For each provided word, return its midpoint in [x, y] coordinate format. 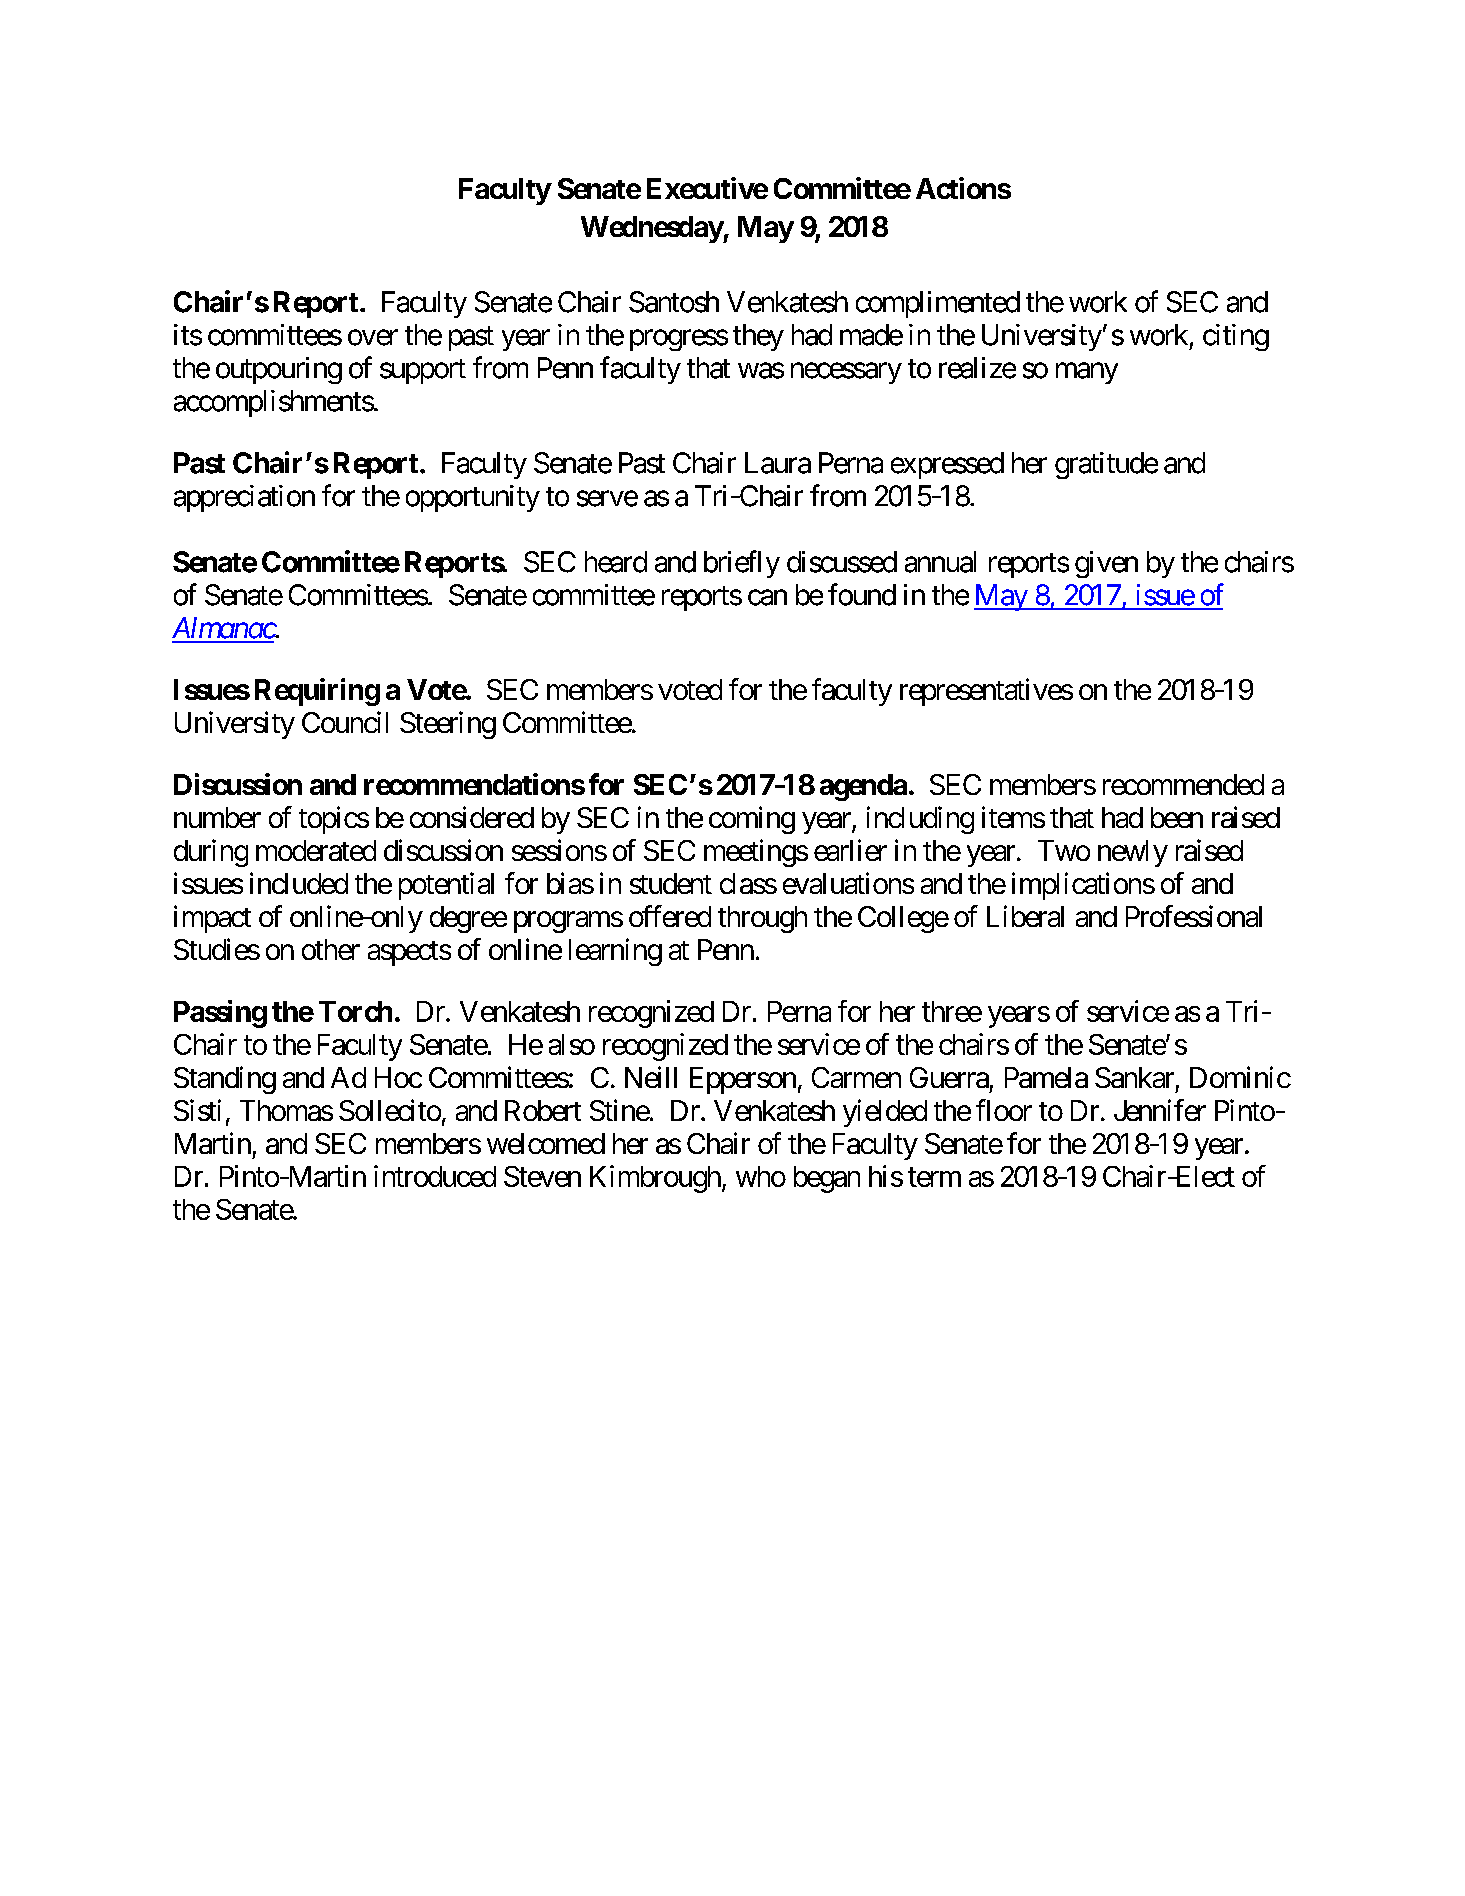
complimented [938, 304]
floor [1004, 1110]
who [761, 1176]
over [373, 338]
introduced [435, 1176]
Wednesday [652, 229]
